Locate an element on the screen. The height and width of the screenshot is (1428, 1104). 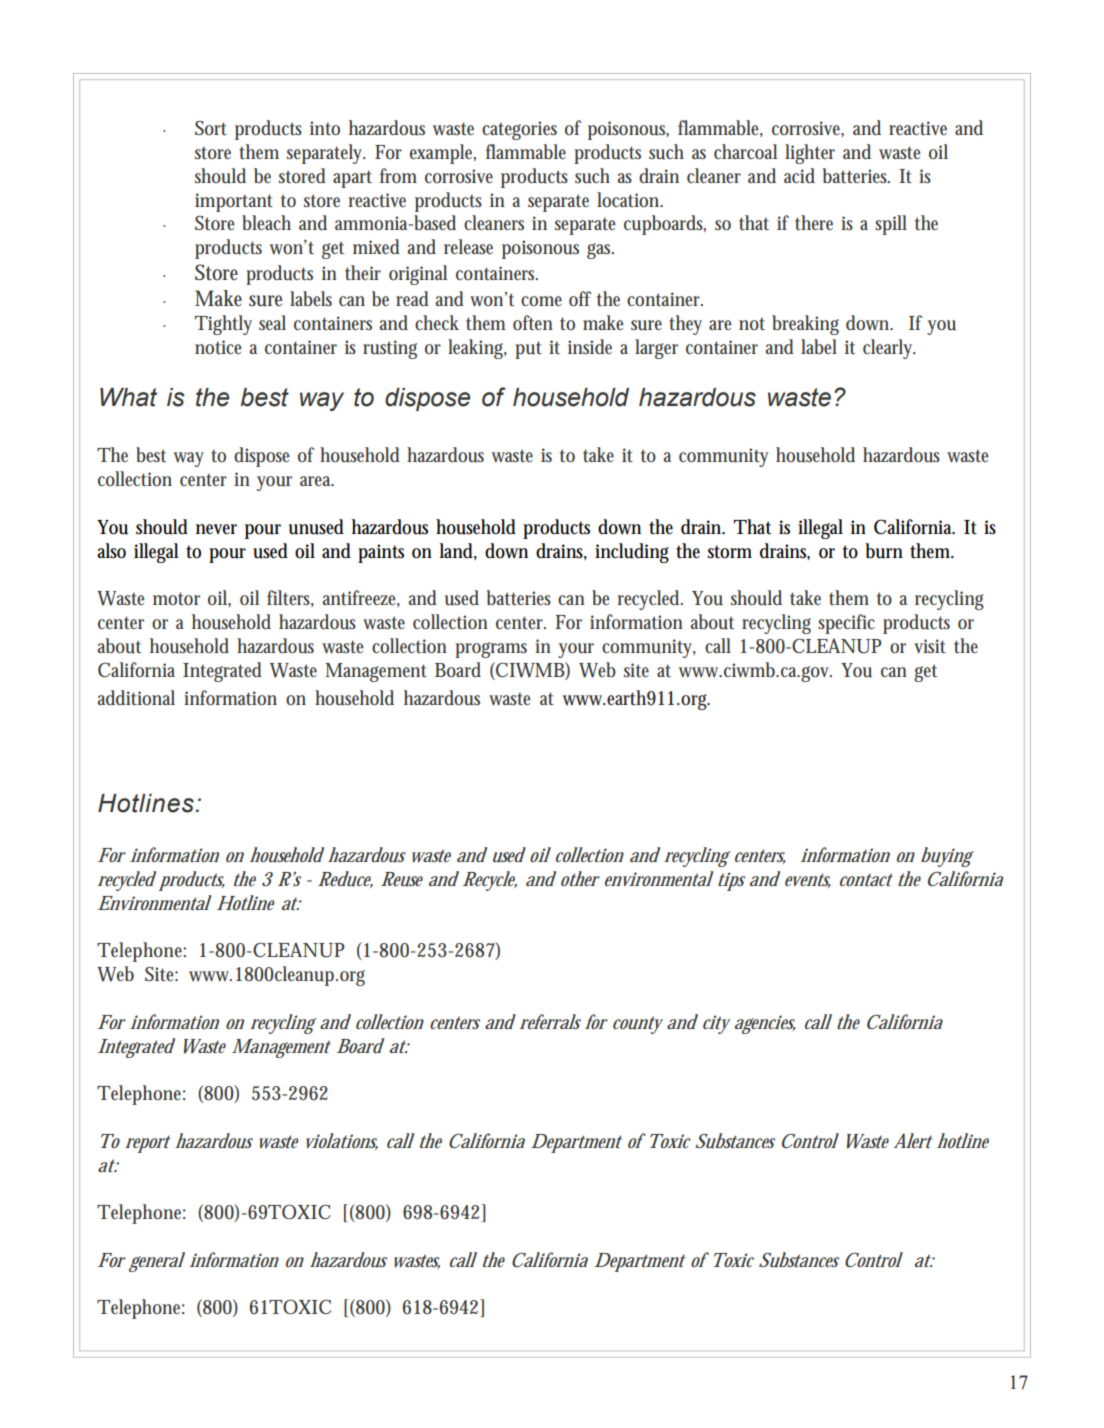
categories is located at coordinates (519, 130).
